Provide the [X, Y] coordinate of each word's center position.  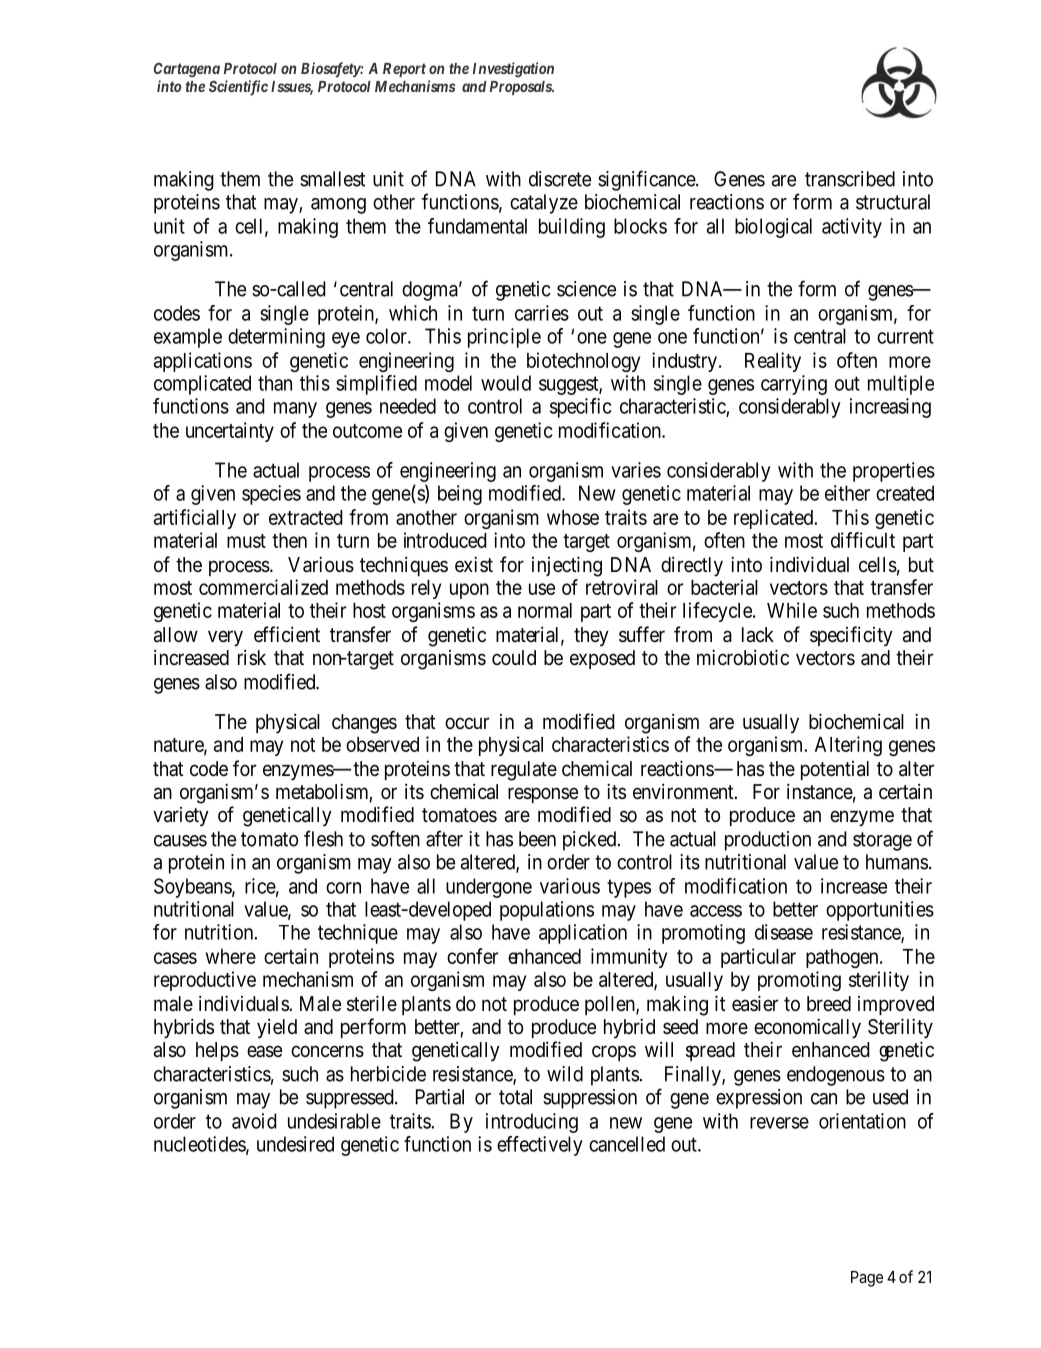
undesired [295, 1144]
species [271, 495]
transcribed [850, 179]
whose [573, 517]
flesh [323, 838]
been [537, 839]
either [847, 493]
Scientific [238, 88]
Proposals [521, 88]
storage [882, 841]
